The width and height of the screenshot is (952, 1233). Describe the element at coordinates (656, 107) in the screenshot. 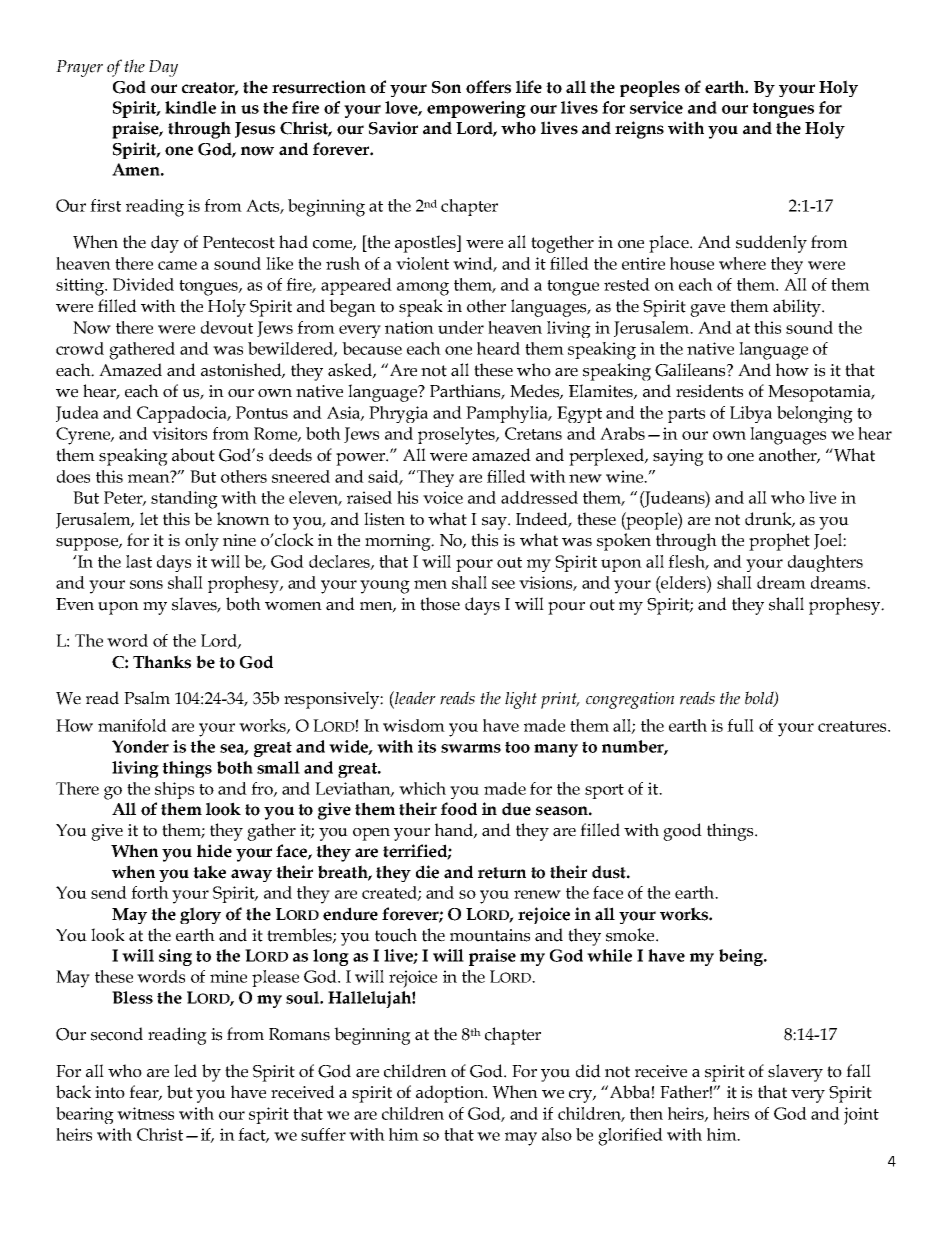

I see `service` at that location.
